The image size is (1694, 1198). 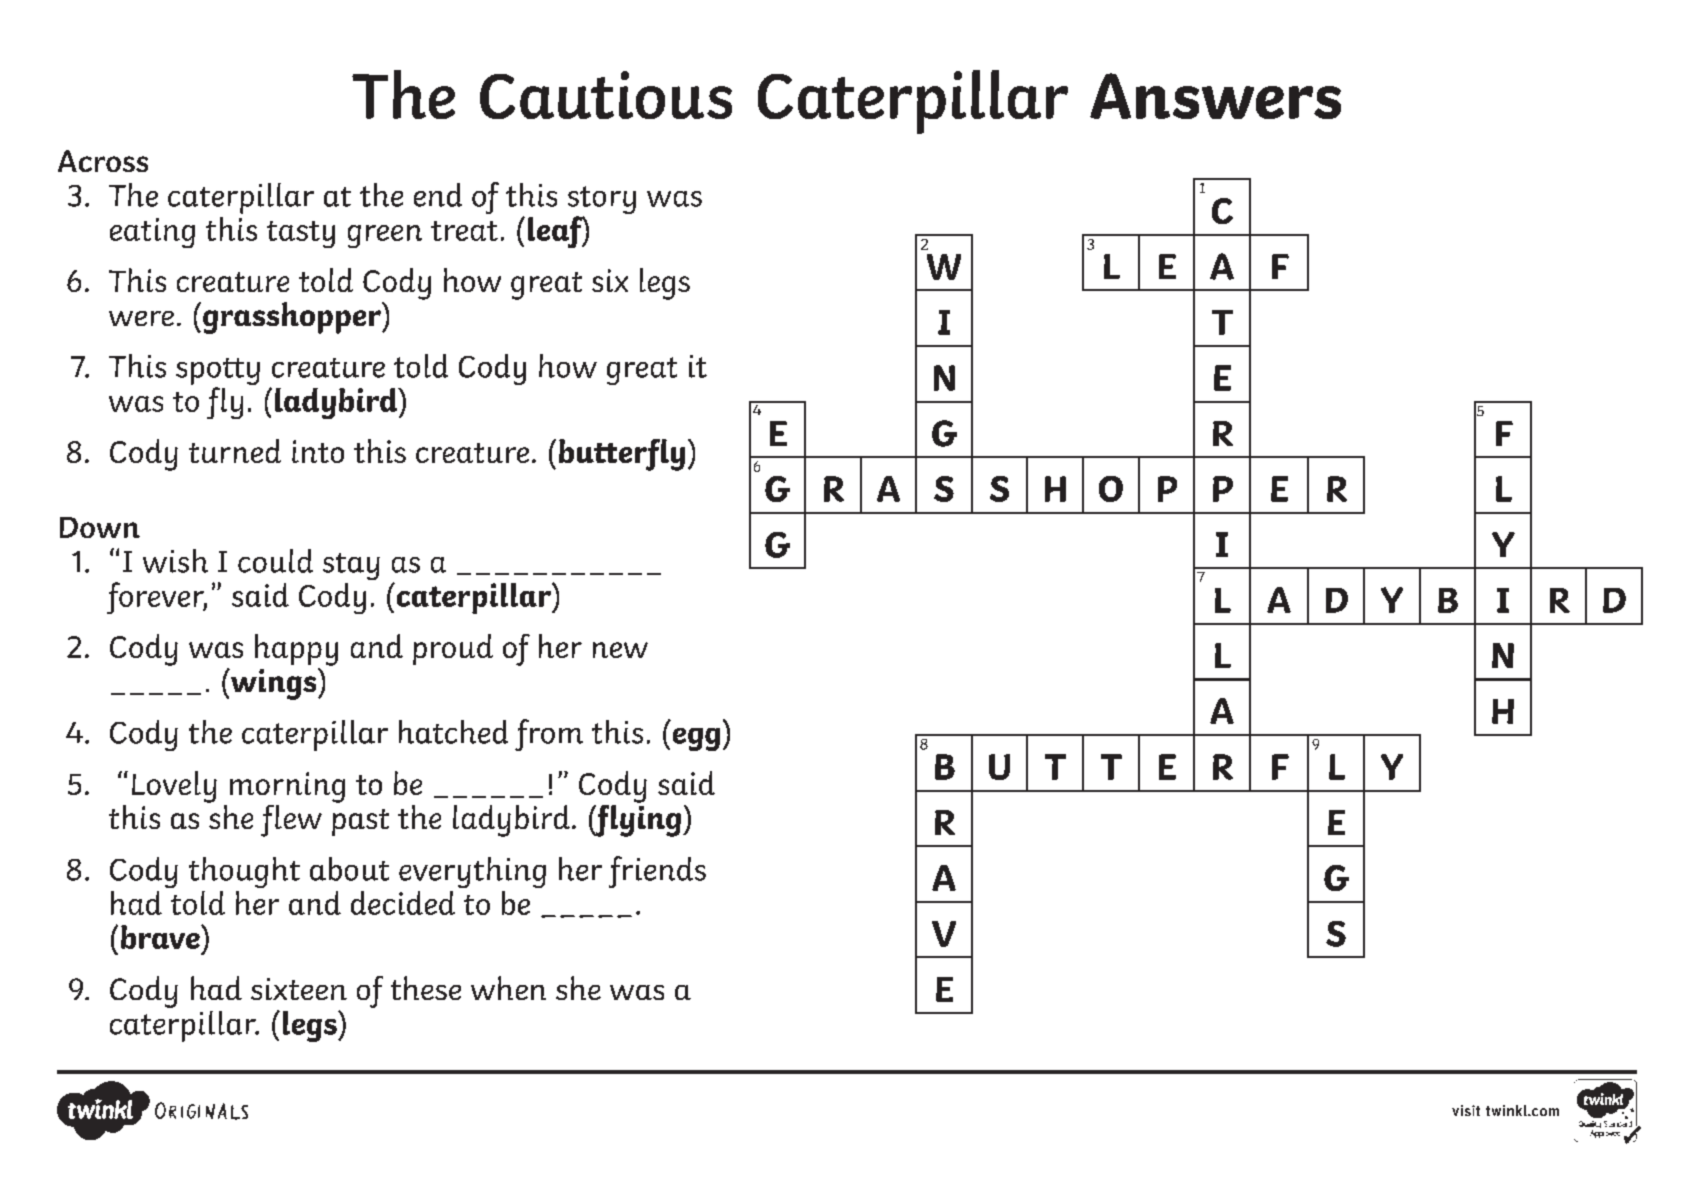 What do you see at coordinates (696, 739) in the screenshot?
I see `egg` at bounding box center [696, 739].
